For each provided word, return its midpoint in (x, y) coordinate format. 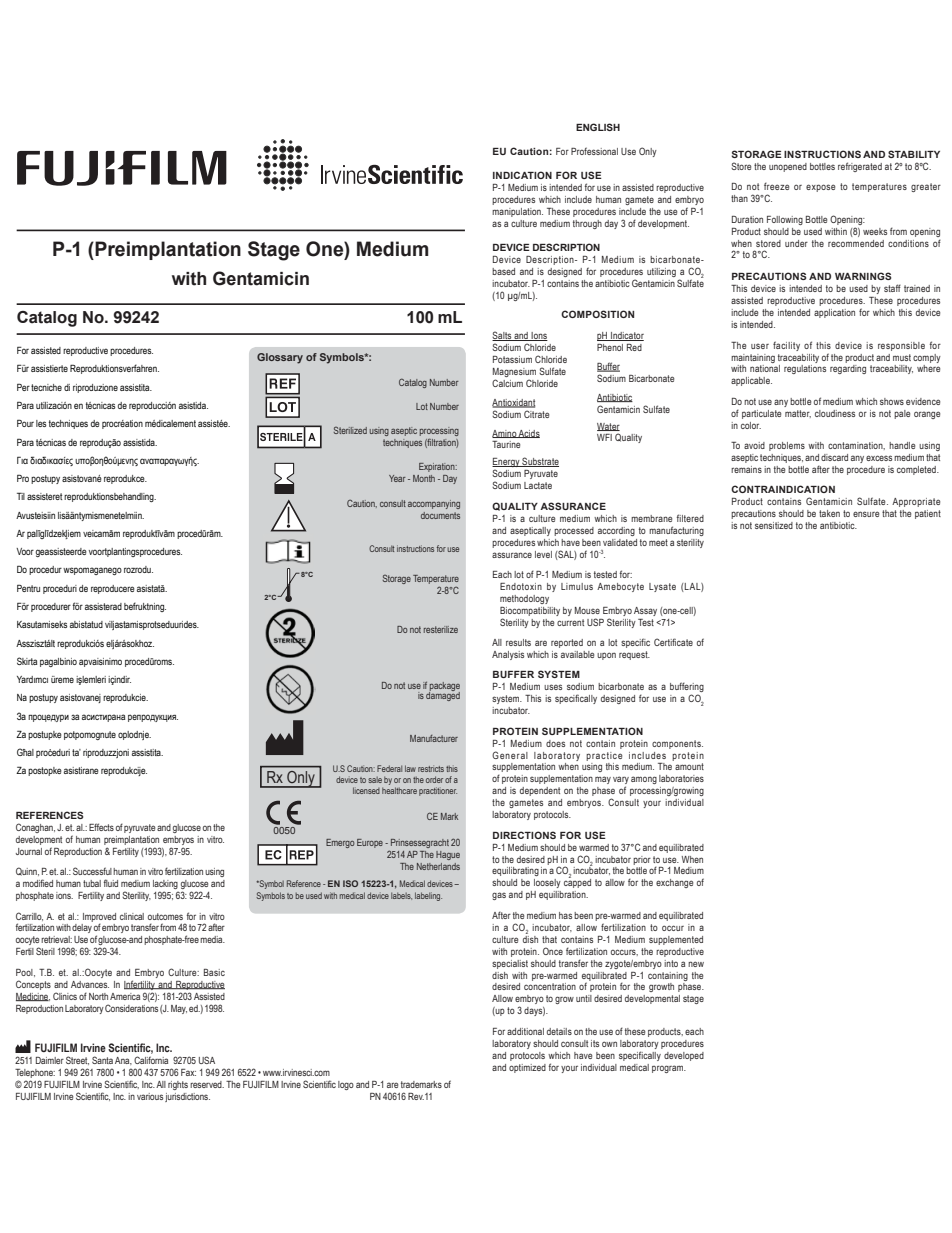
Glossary (280, 358)
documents (440, 515)
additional (525, 1031)
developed (684, 1056)
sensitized (774, 525)
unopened (788, 167)
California (151, 1060)
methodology (524, 599)
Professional (594, 151)
